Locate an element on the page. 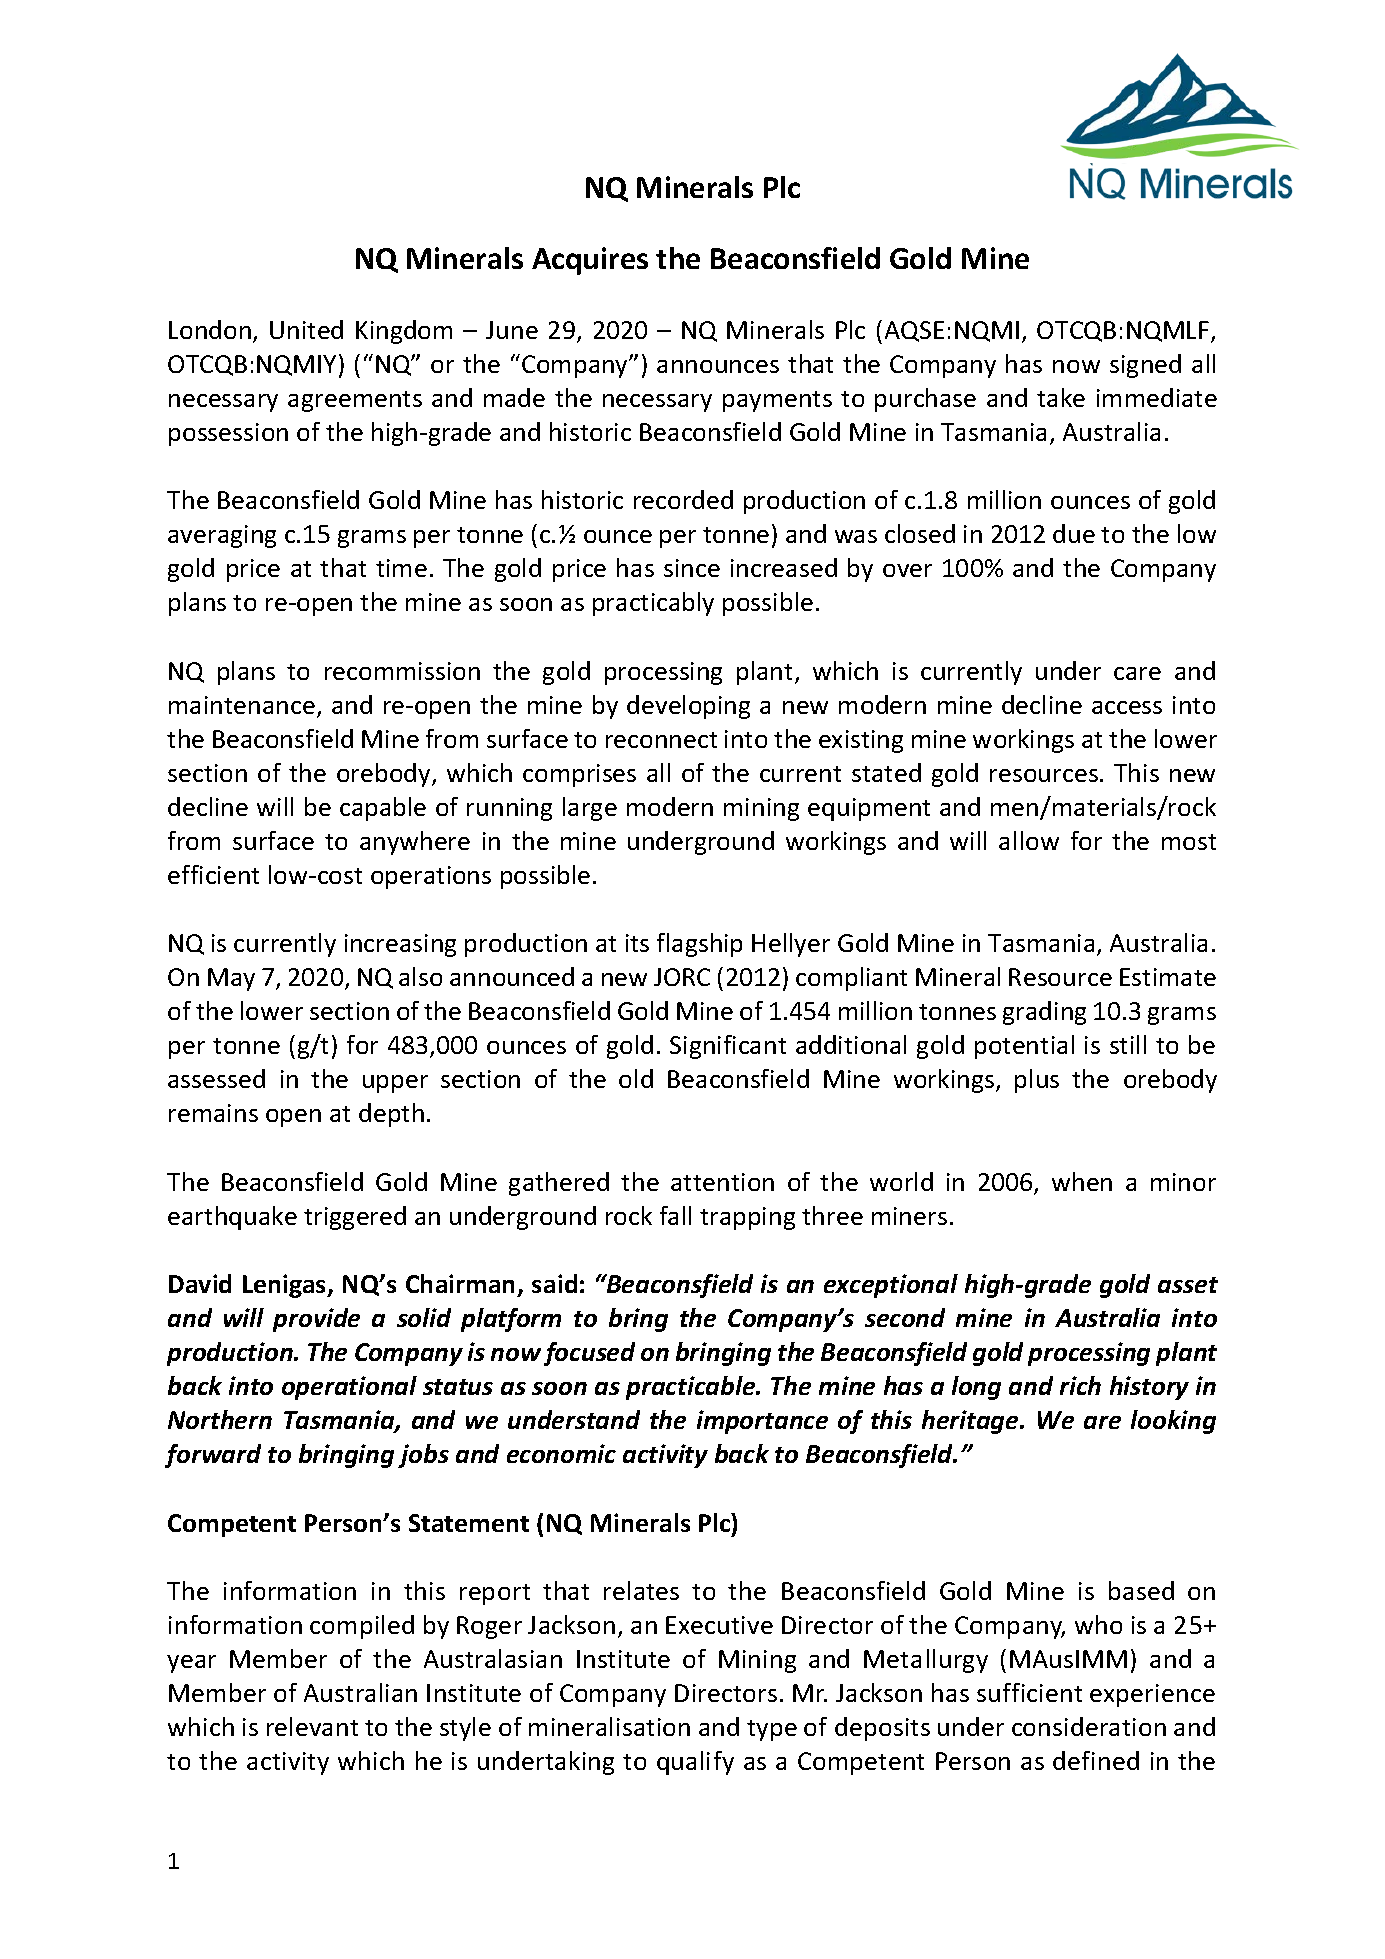 Image resolution: width=1385 pixels, height=1959 pixels. when is located at coordinates (1082, 1181).
